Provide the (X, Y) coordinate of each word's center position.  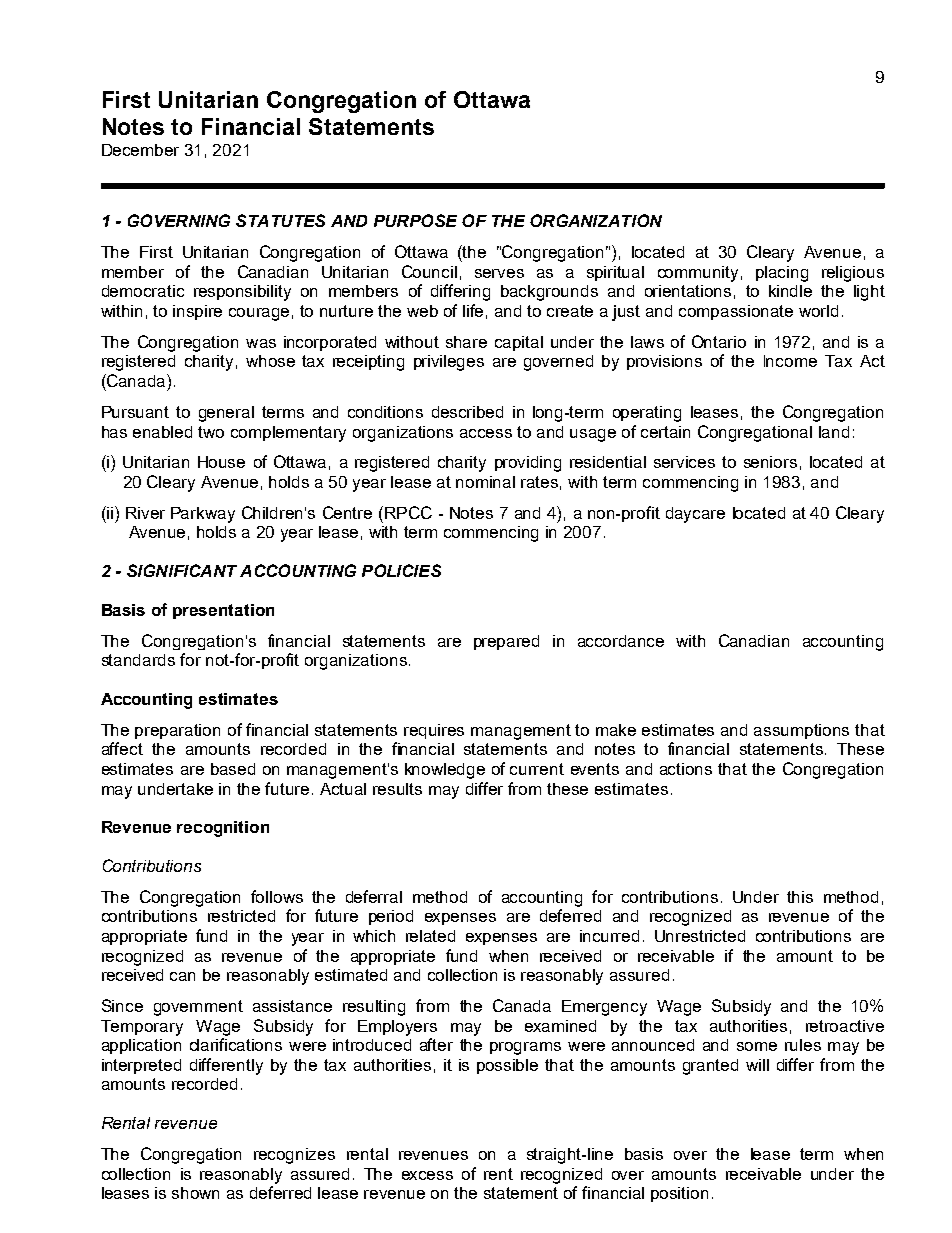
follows (277, 896)
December (140, 150)
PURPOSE (415, 220)
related (430, 936)
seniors (770, 462)
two (211, 432)
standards (138, 660)
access (486, 433)
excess (427, 1175)
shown (195, 1193)
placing (782, 274)
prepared (506, 642)
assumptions (801, 731)
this (800, 897)
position (679, 1194)
